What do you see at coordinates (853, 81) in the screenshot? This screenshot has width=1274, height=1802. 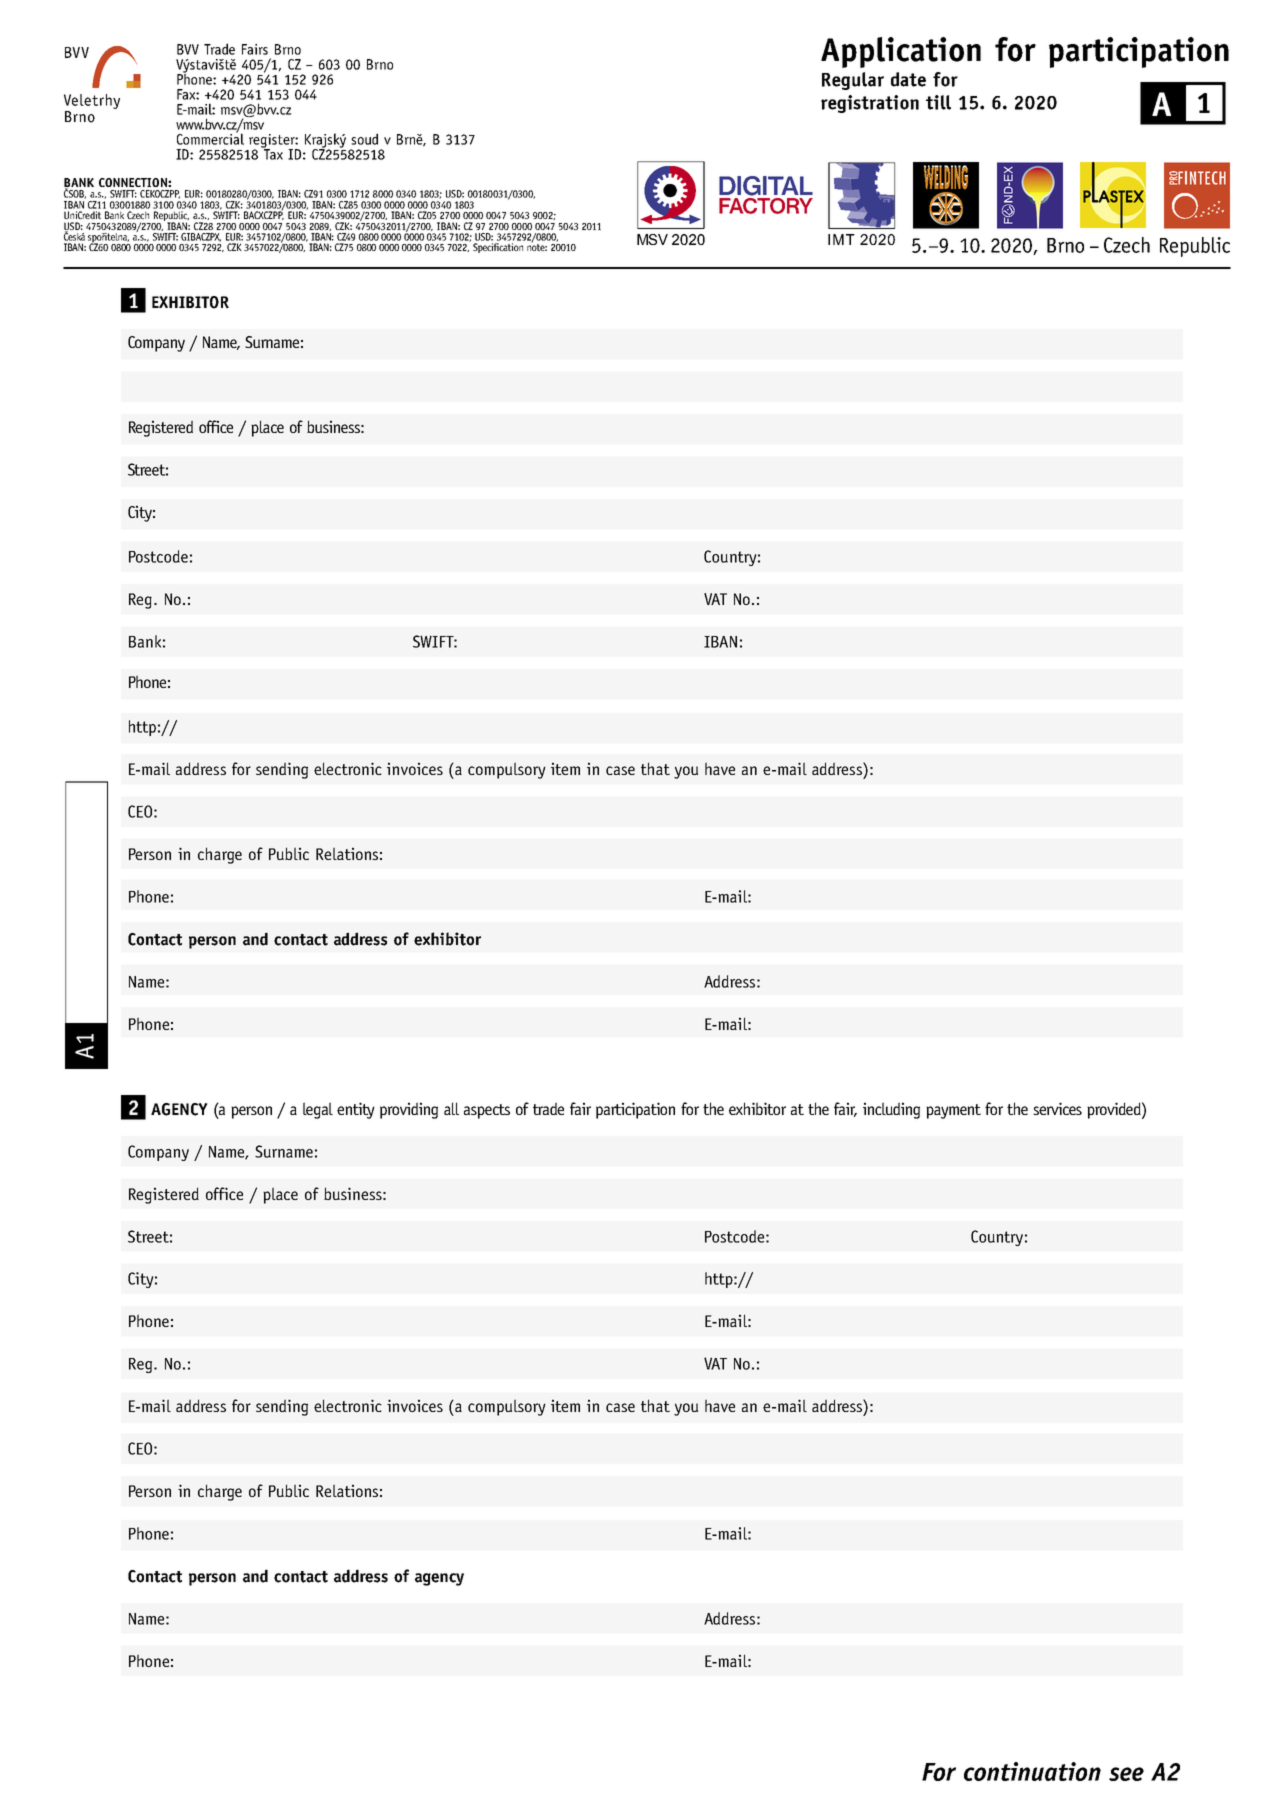 I see `Regular` at bounding box center [853, 81].
